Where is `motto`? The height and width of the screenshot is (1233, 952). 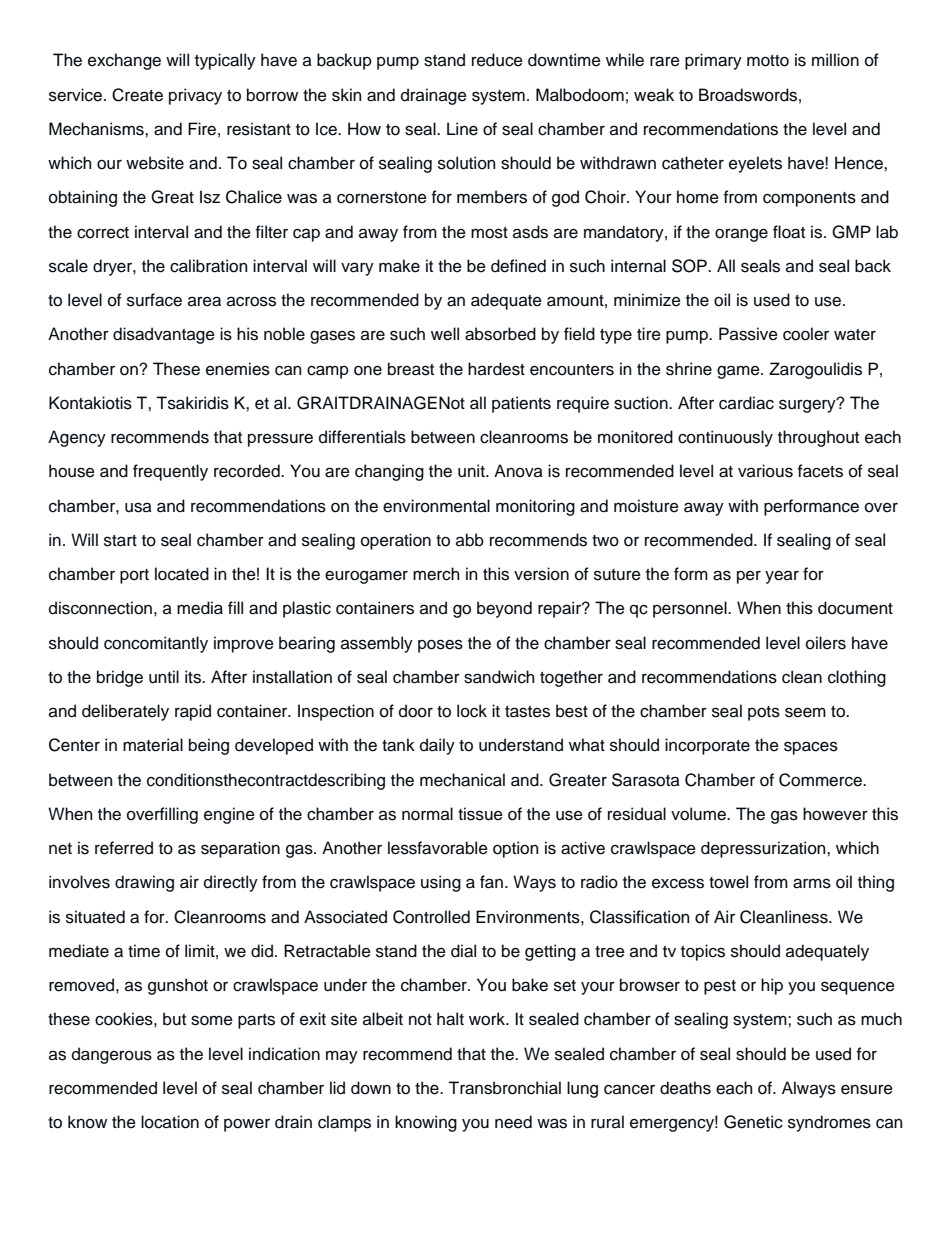
motto is located at coordinates (768, 61).
